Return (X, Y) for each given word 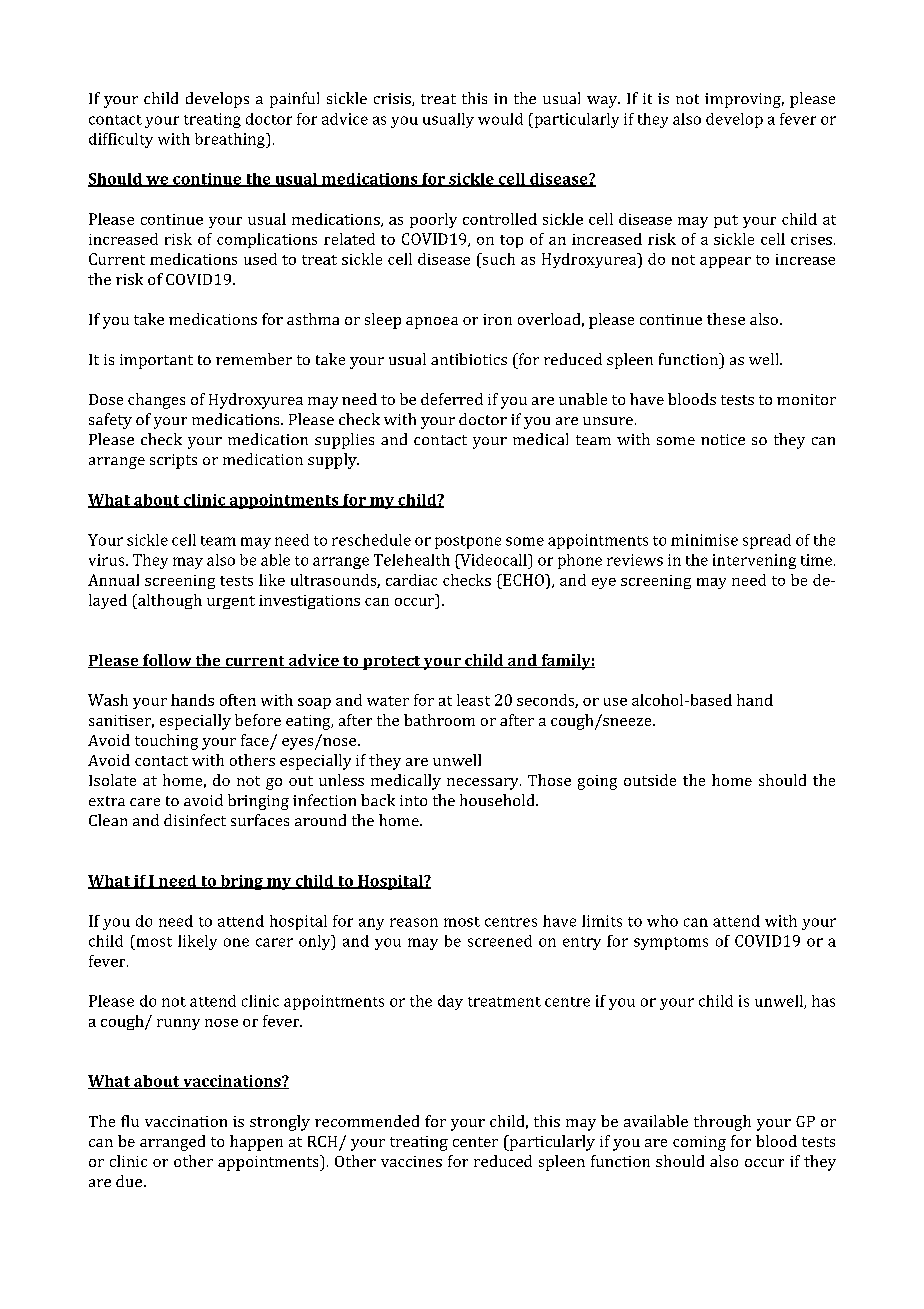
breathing (231, 140)
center (475, 1142)
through (722, 1123)
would (500, 119)
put (726, 221)
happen (256, 1143)
